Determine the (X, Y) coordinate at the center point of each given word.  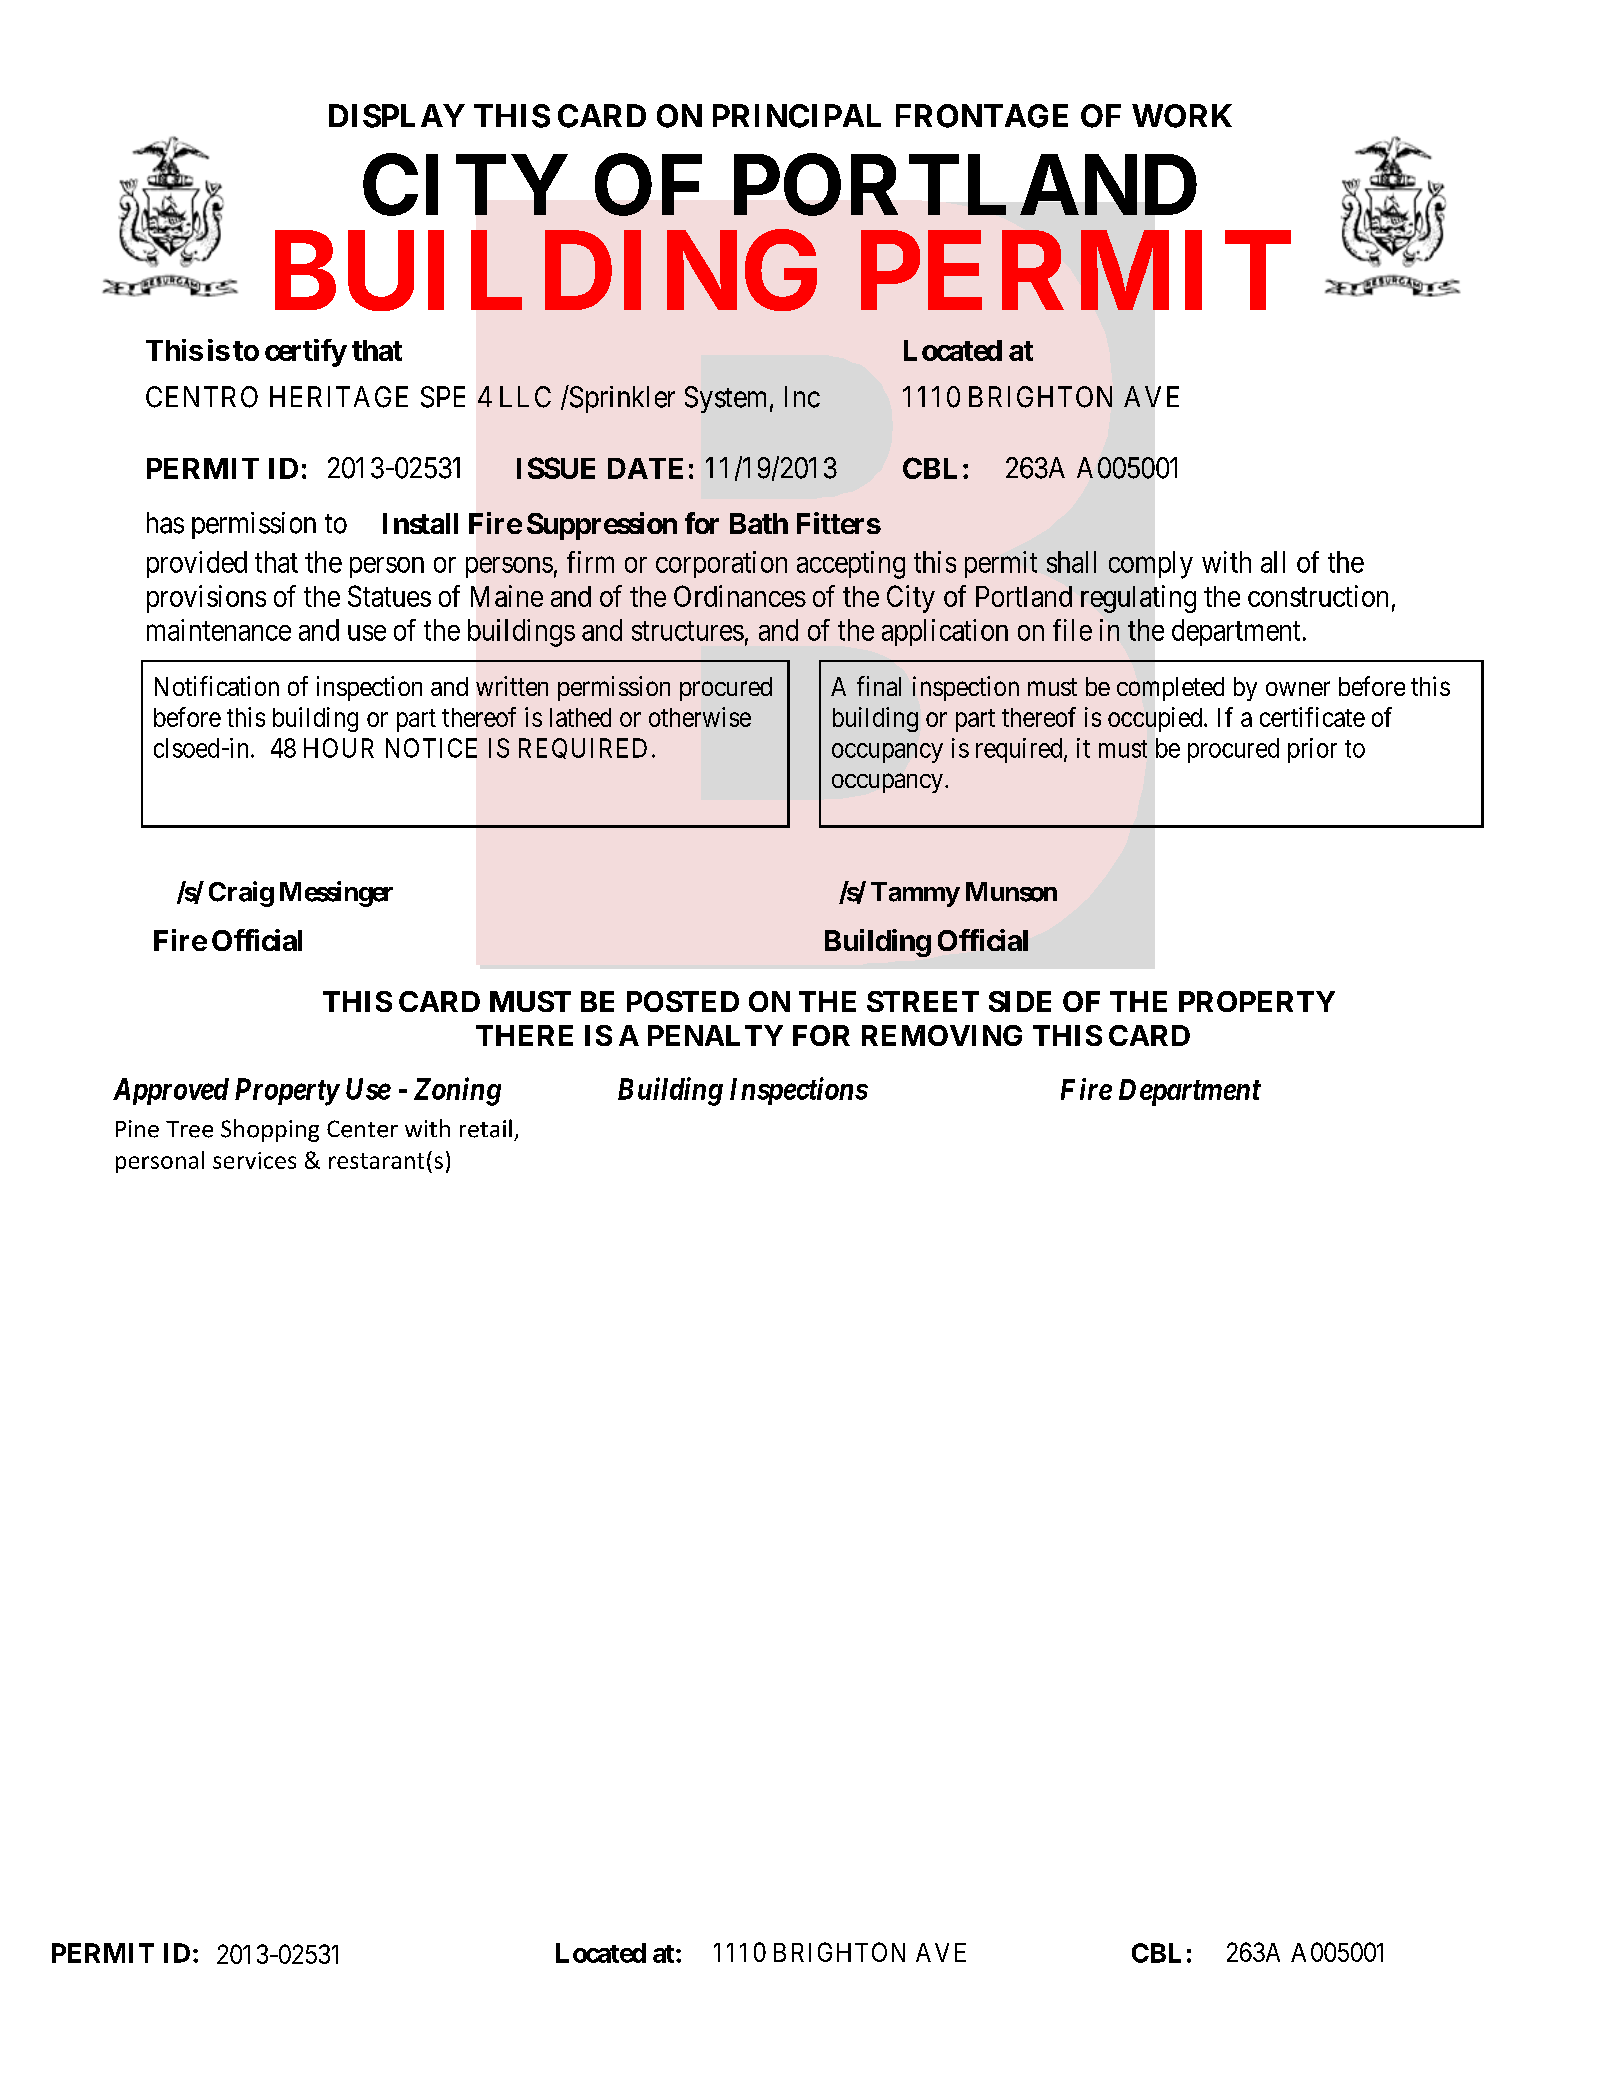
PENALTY (715, 1035)
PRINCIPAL (797, 116)
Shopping (270, 1130)
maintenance (219, 630)
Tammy (915, 894)
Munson (1011, 892)
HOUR (339, 748)
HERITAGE (339, 397)
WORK (1182, 116)
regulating (1138, 599)
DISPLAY (397, 116)
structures (688, 631)
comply (1151, 565)
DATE (645, 468)
